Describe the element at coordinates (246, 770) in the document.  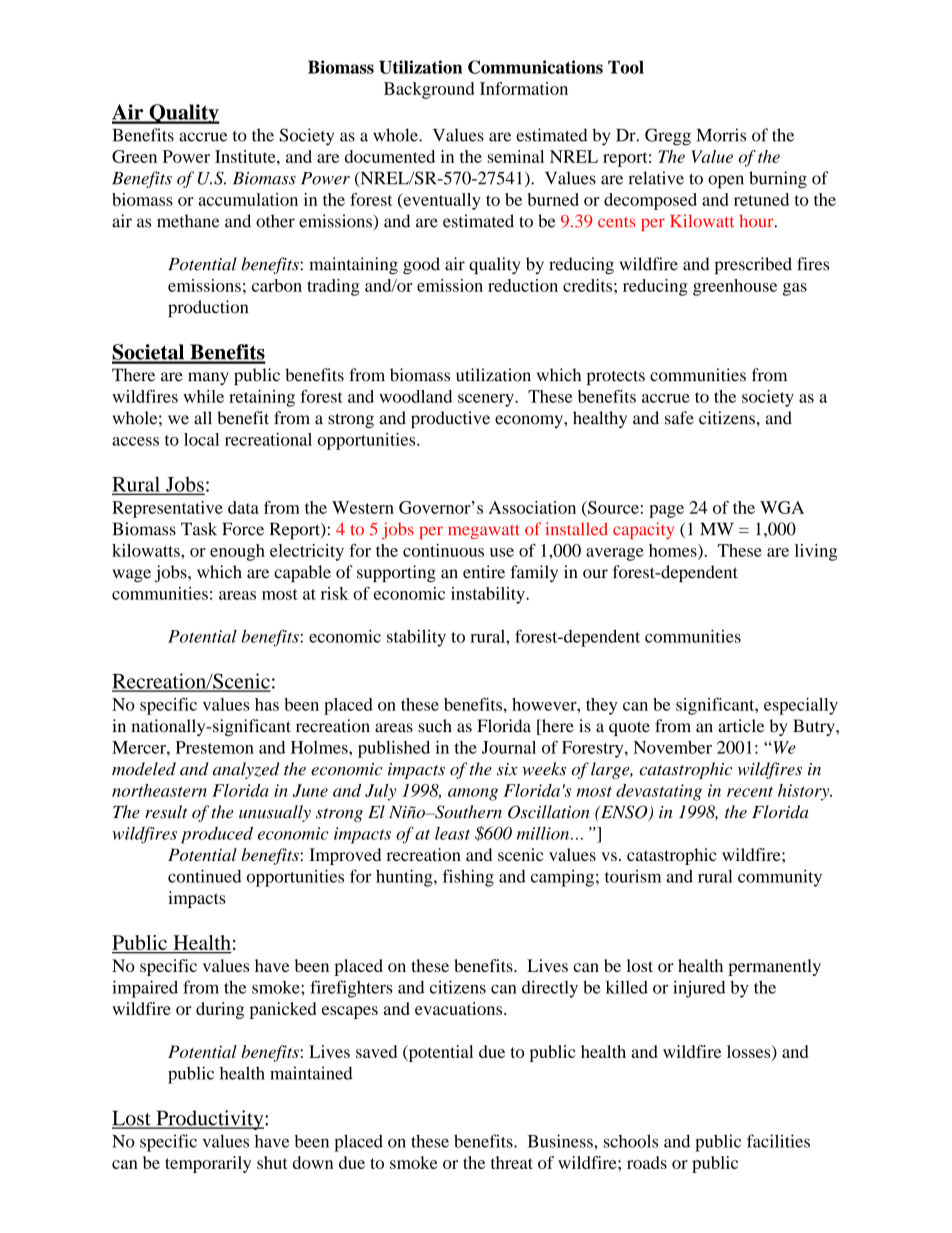
I see `analyzed` at that location.
